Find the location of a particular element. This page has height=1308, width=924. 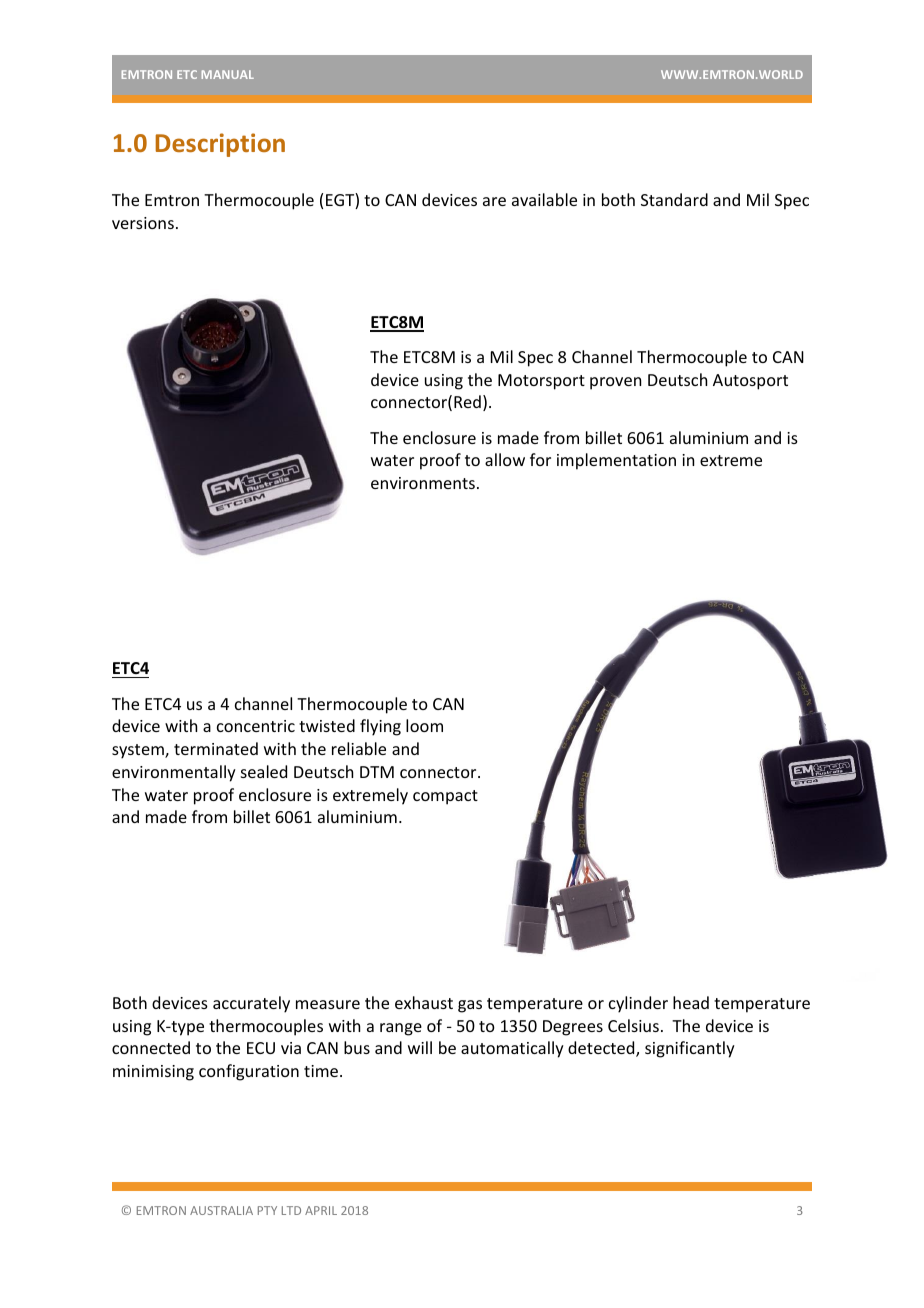

loom is located at coordinates (424, 725).
